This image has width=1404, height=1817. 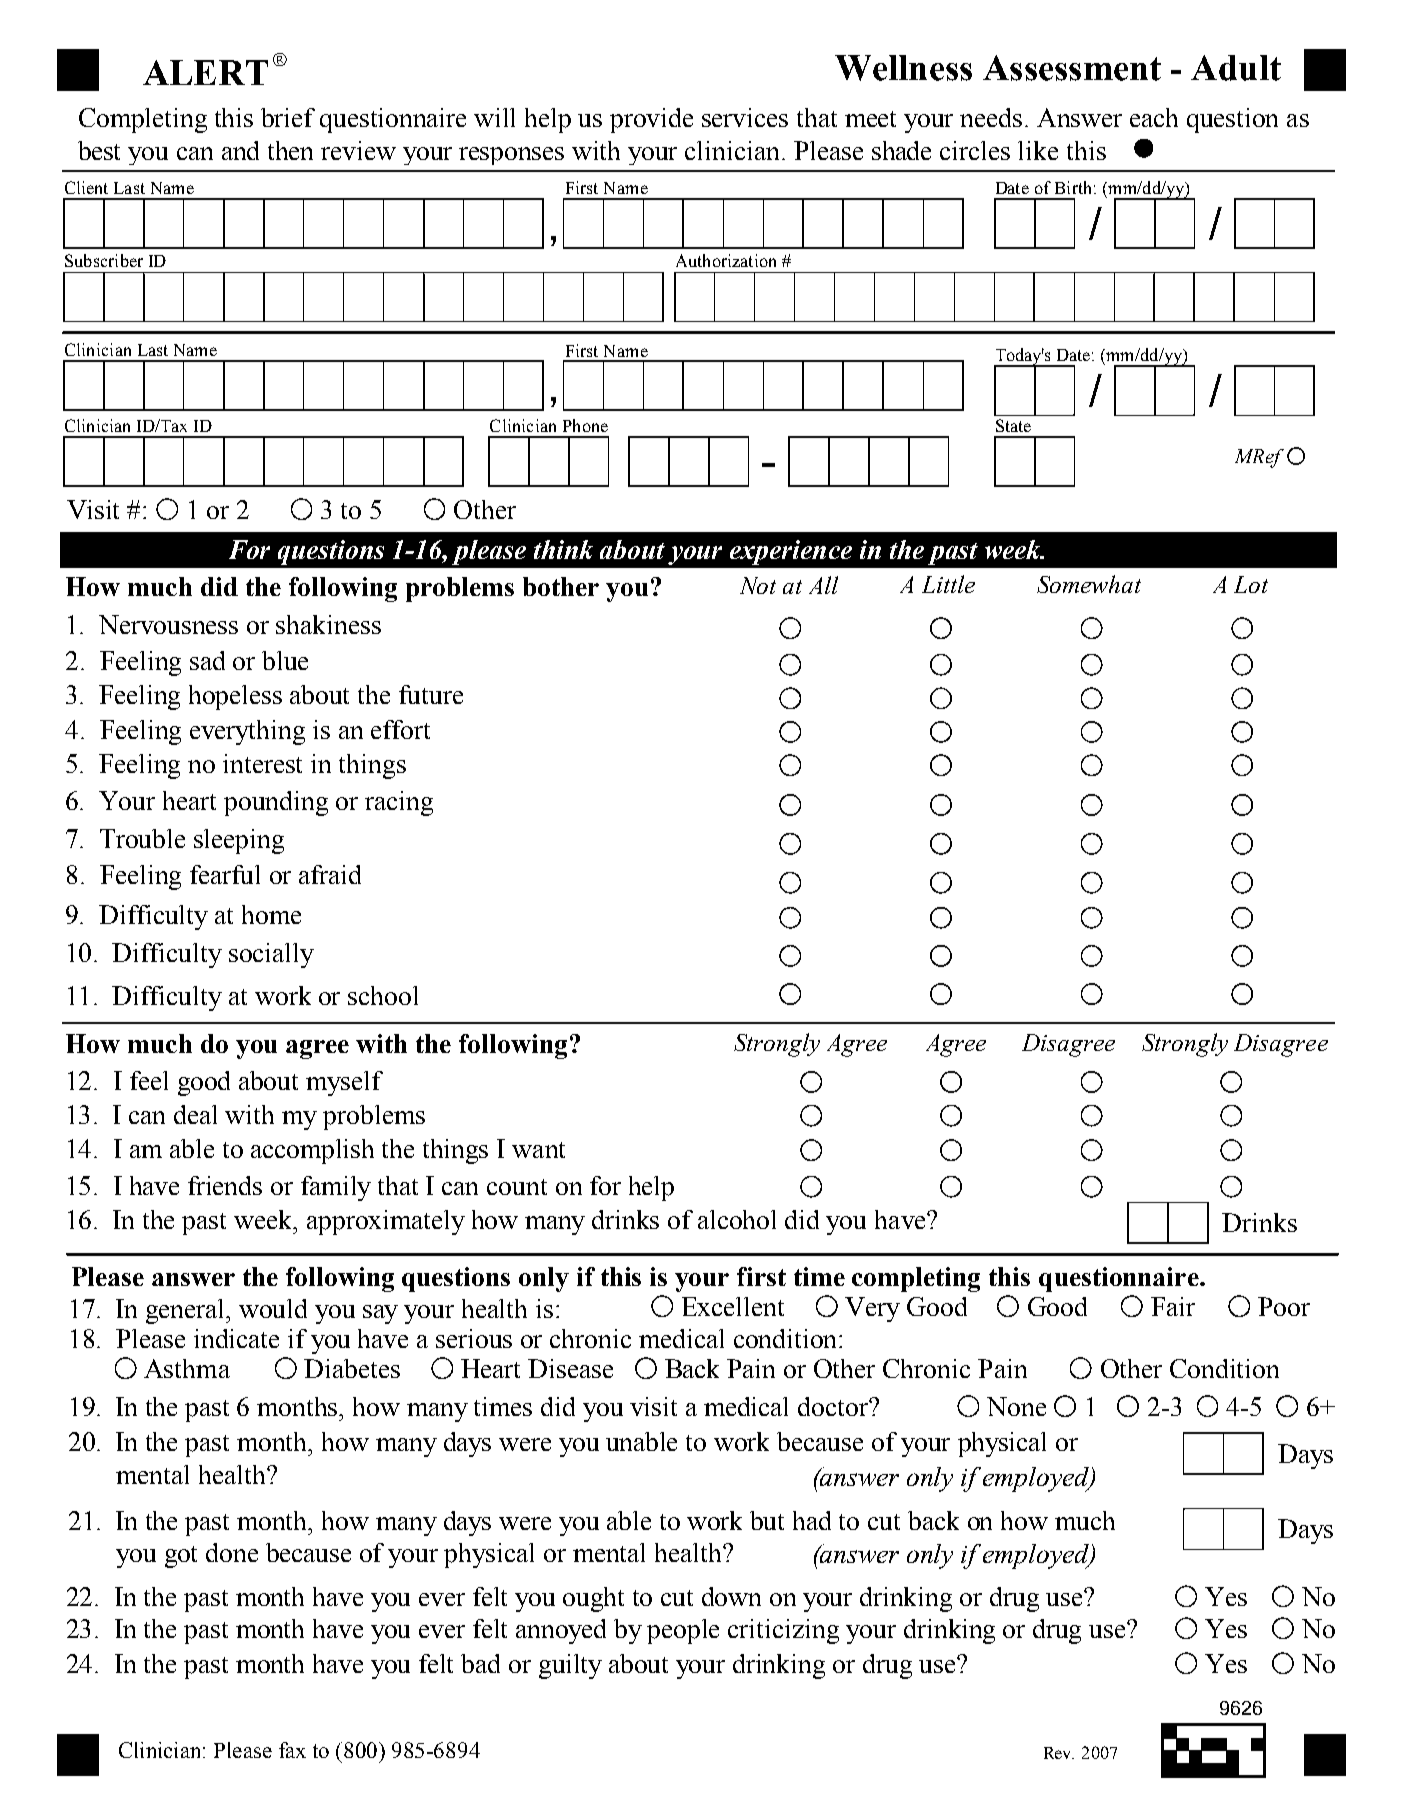 What do you see at coordinates (1251, 584) in the image?
I see `Lot` at bounding box center [1251, 584].
